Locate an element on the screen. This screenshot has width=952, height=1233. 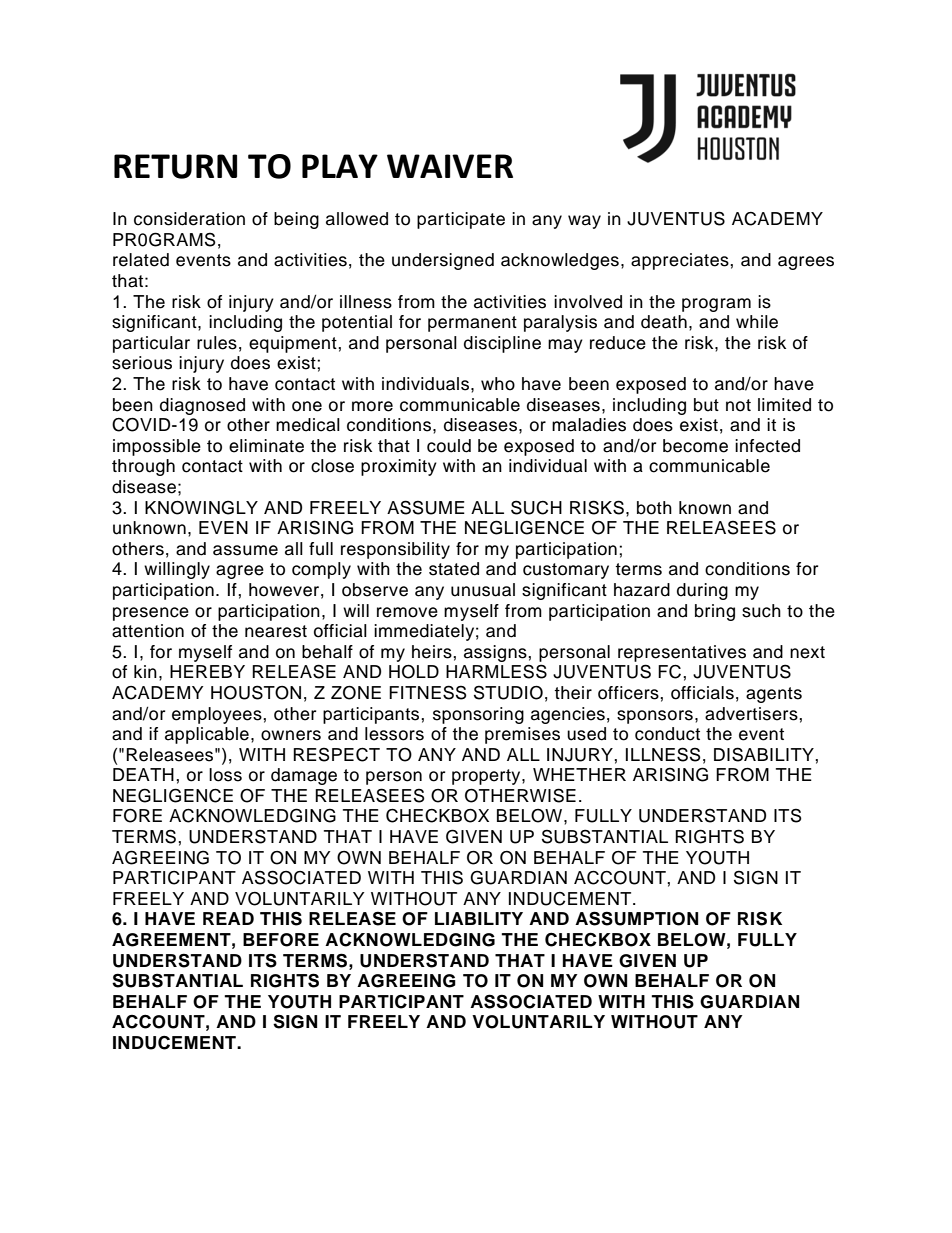
sponsoring is located at coordinates (478, 715).
